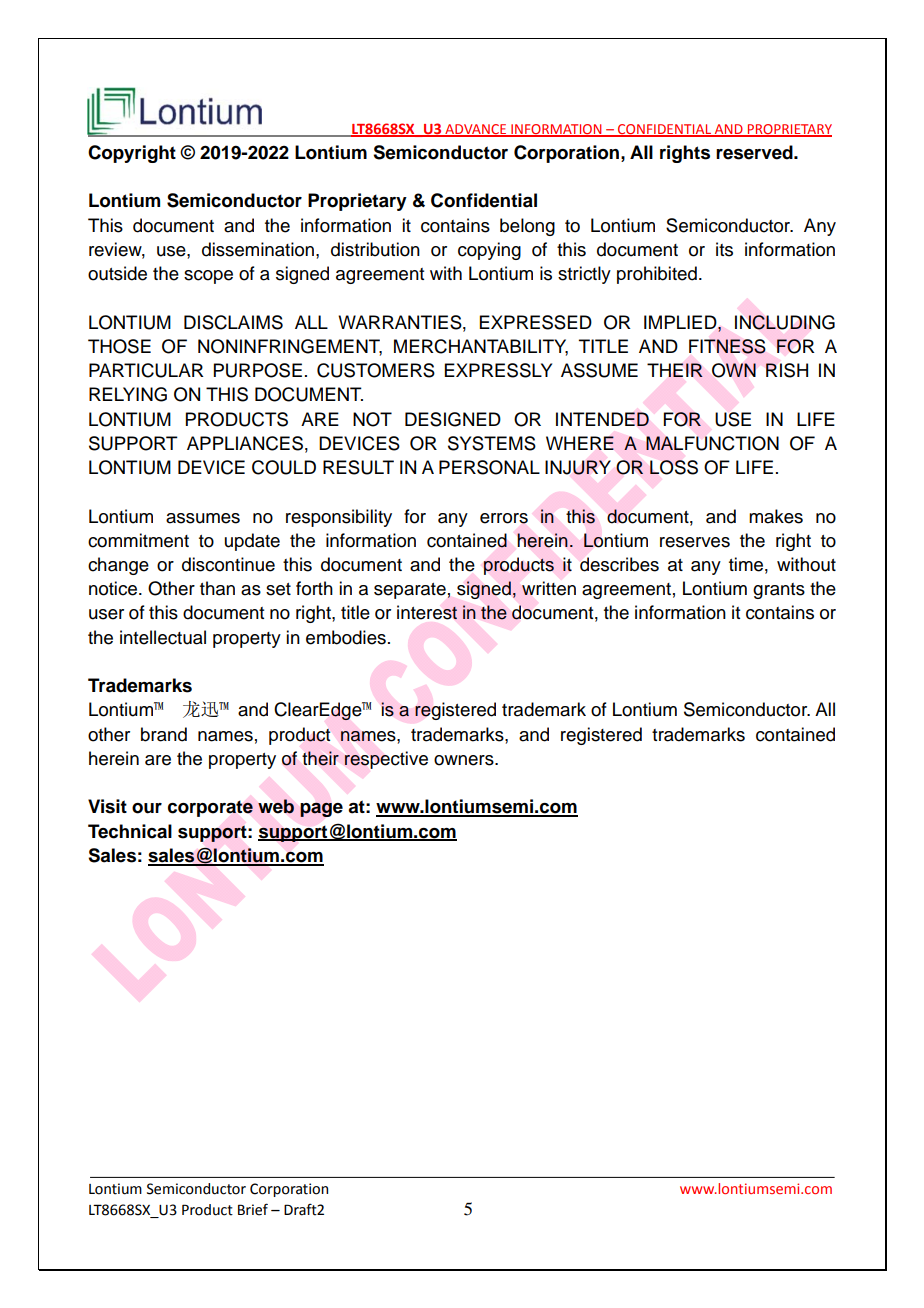  What do you see at coordinates (489, 467) in the screenshot?
I see `PERSONAL` at bounding box center [489, 467].
